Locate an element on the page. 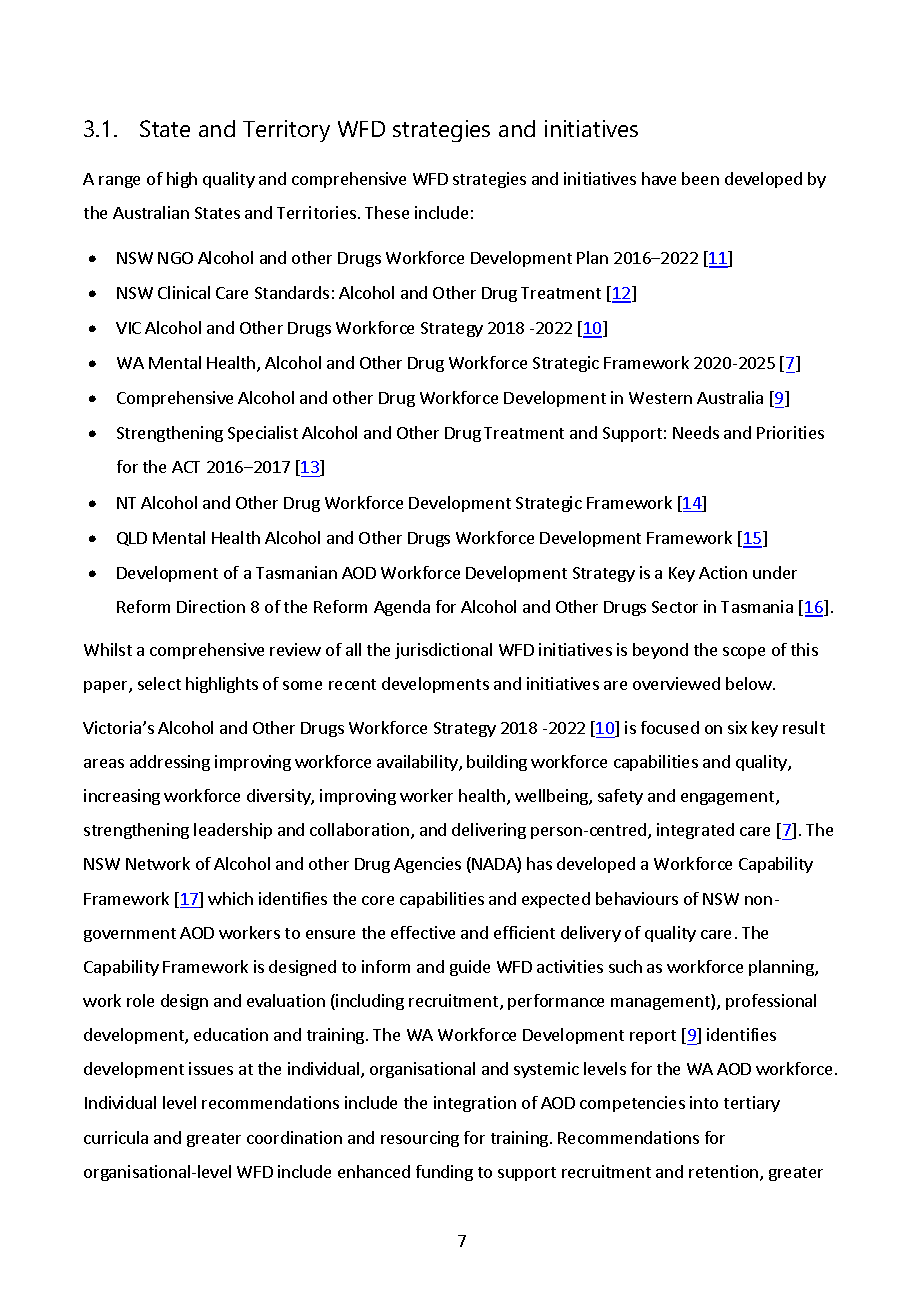 This image has height=1308, width=924. Agenda is located at coordinates (402, 608).
